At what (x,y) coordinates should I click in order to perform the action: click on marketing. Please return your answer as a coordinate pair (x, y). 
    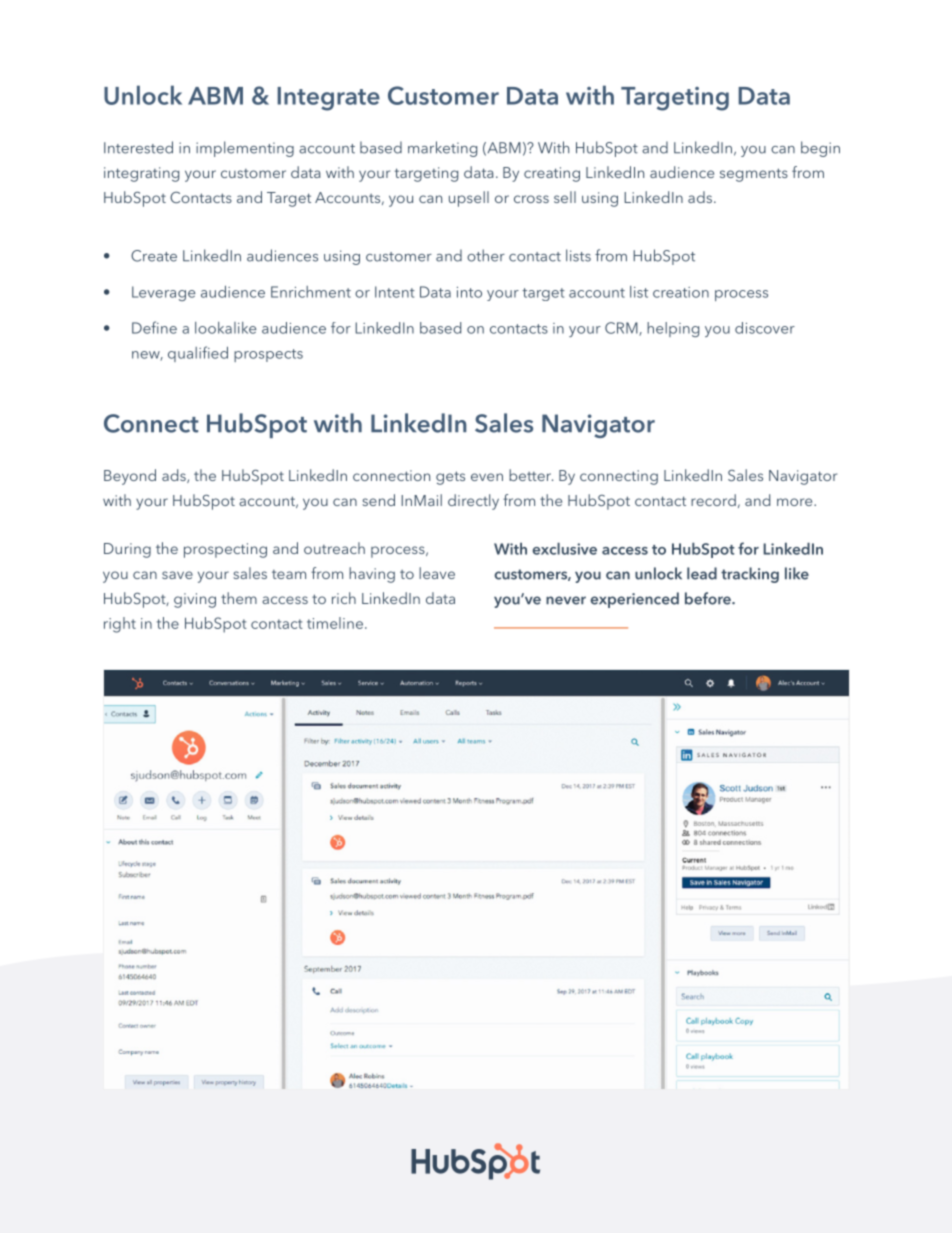
    Looking at the image, I should click on (442, 149).
